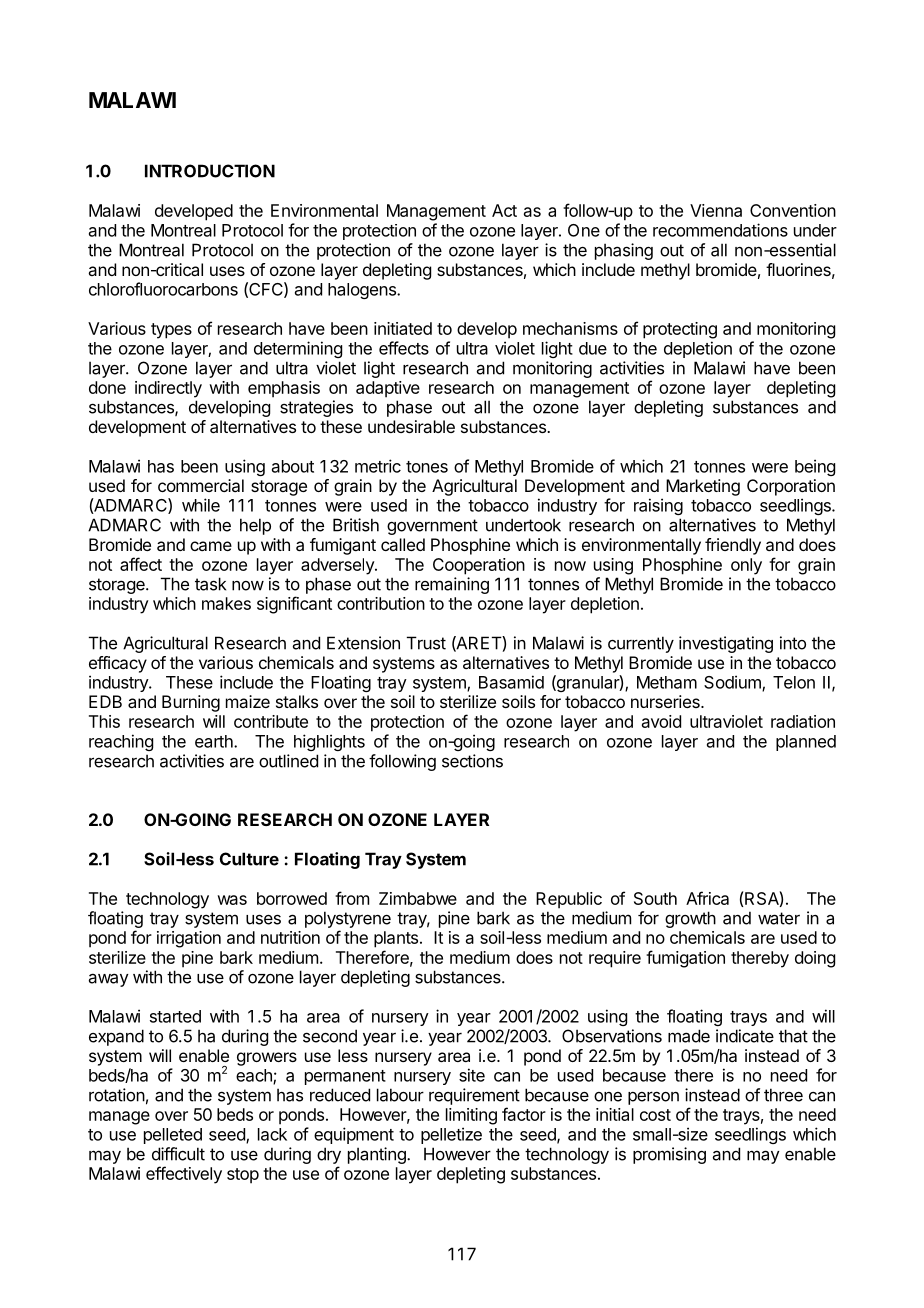 Image resolution: width=924 pixels, height=1308 pixels. What do you see at coordinates (733, 683) in the screenshot?
I see `Sodium` at bounding box center [733, 683].
